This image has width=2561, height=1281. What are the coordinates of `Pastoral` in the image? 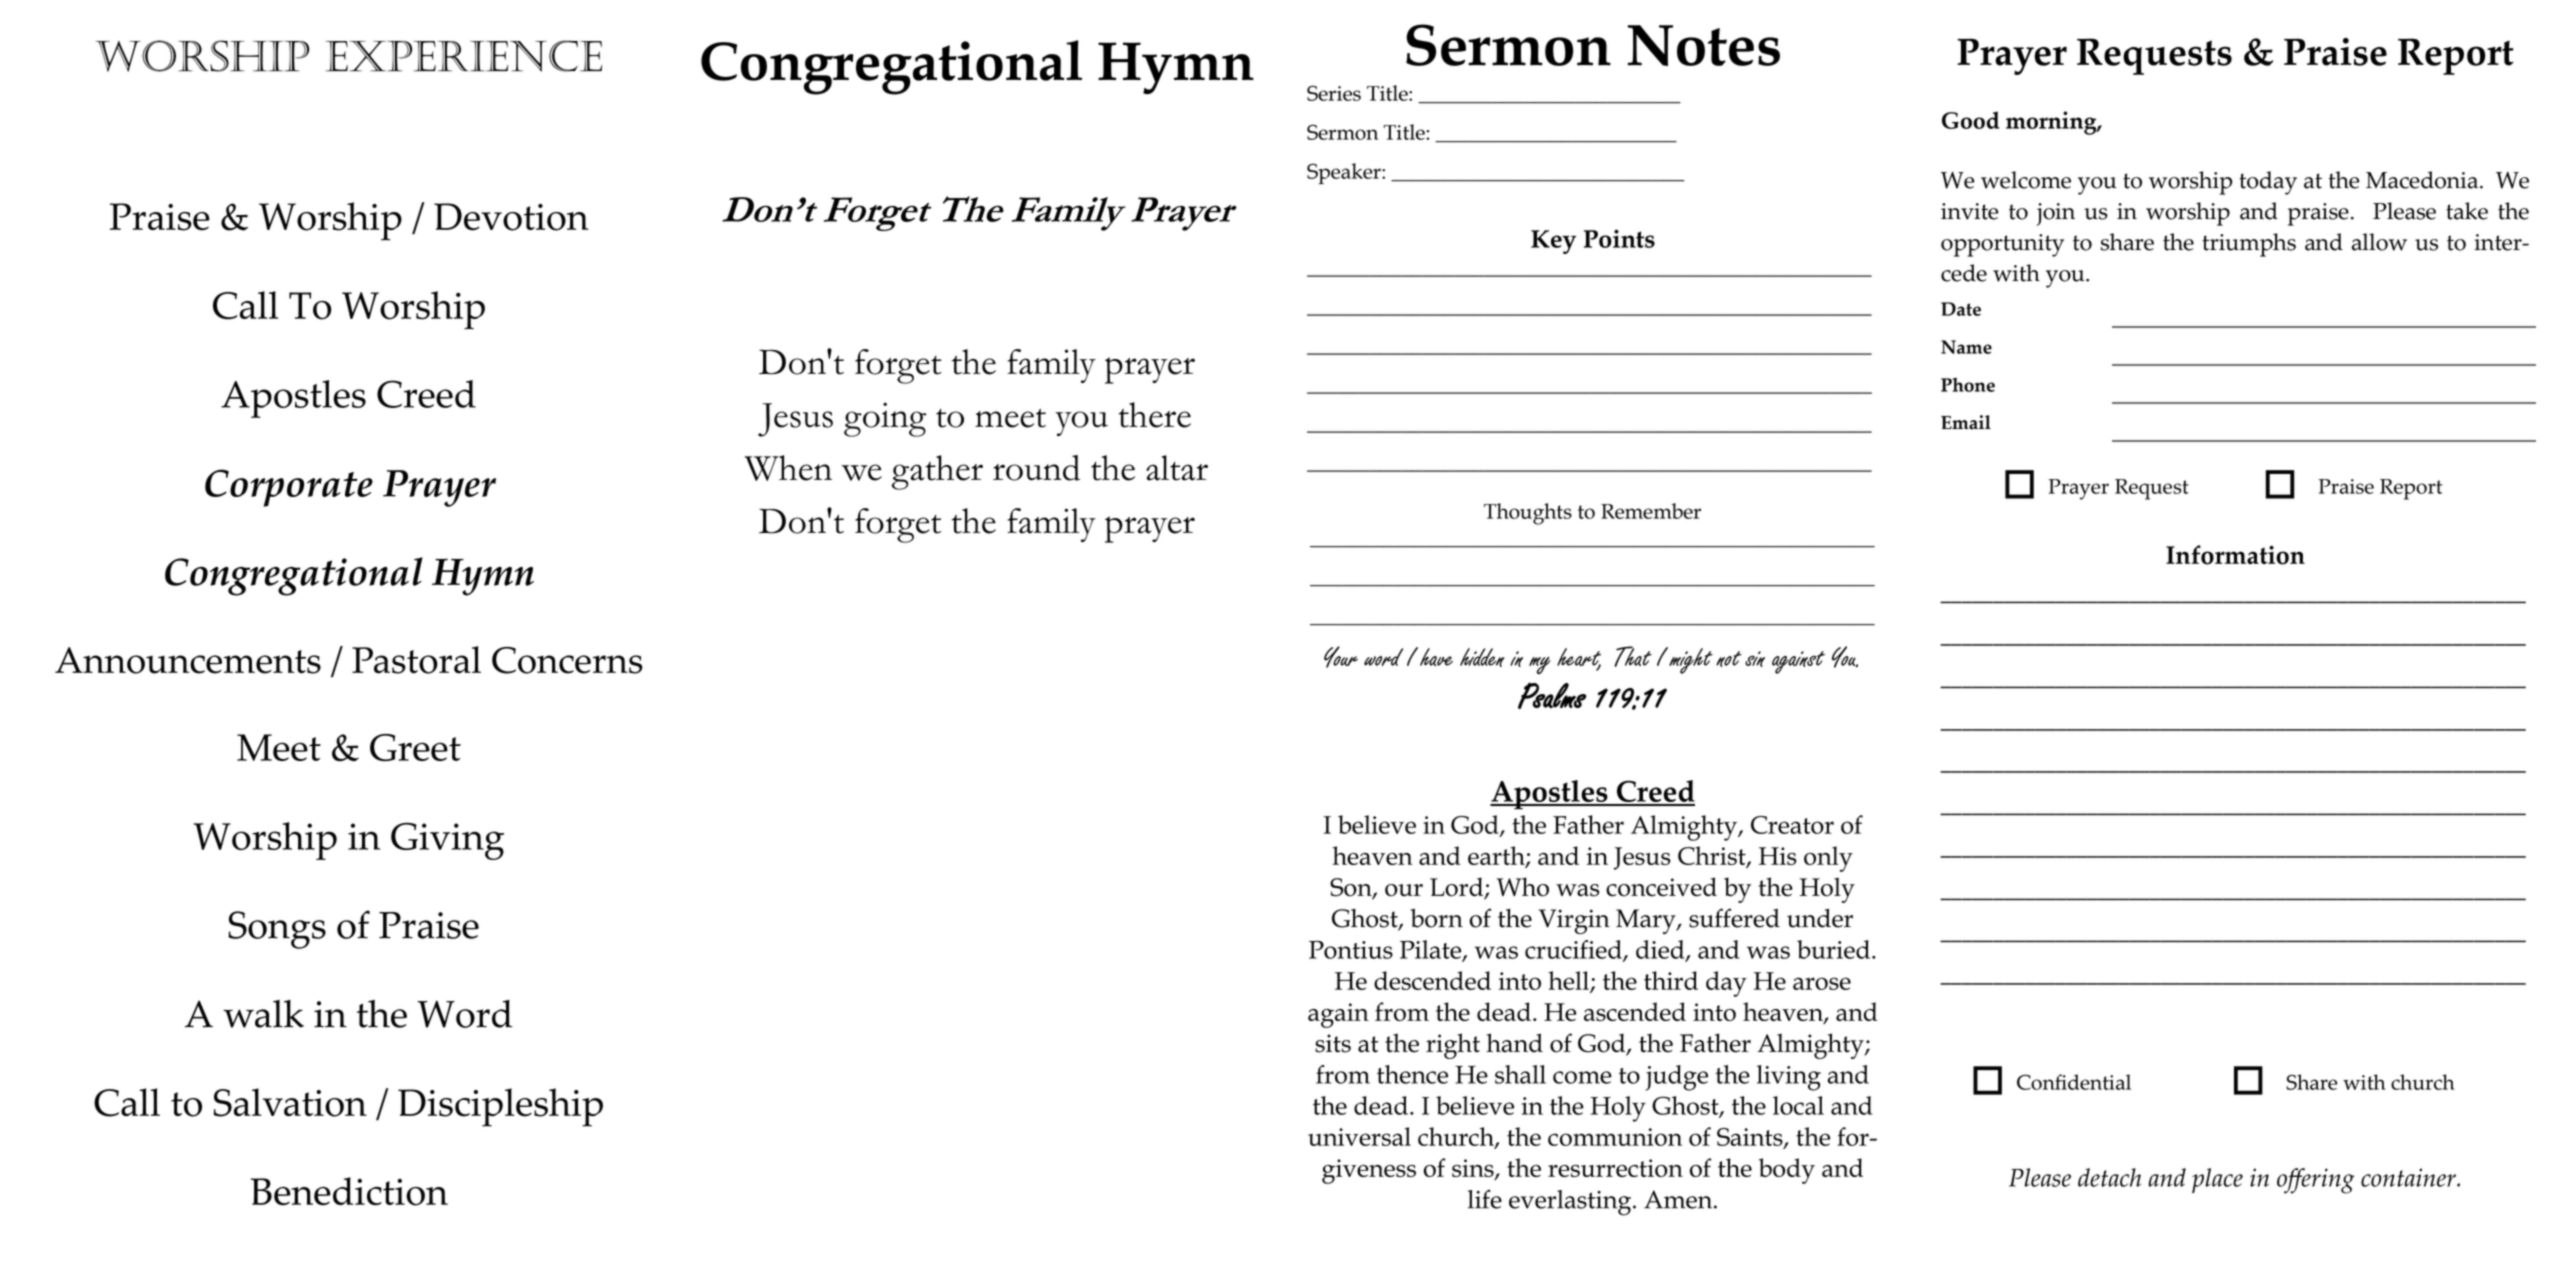 It's located at (416, 660).
